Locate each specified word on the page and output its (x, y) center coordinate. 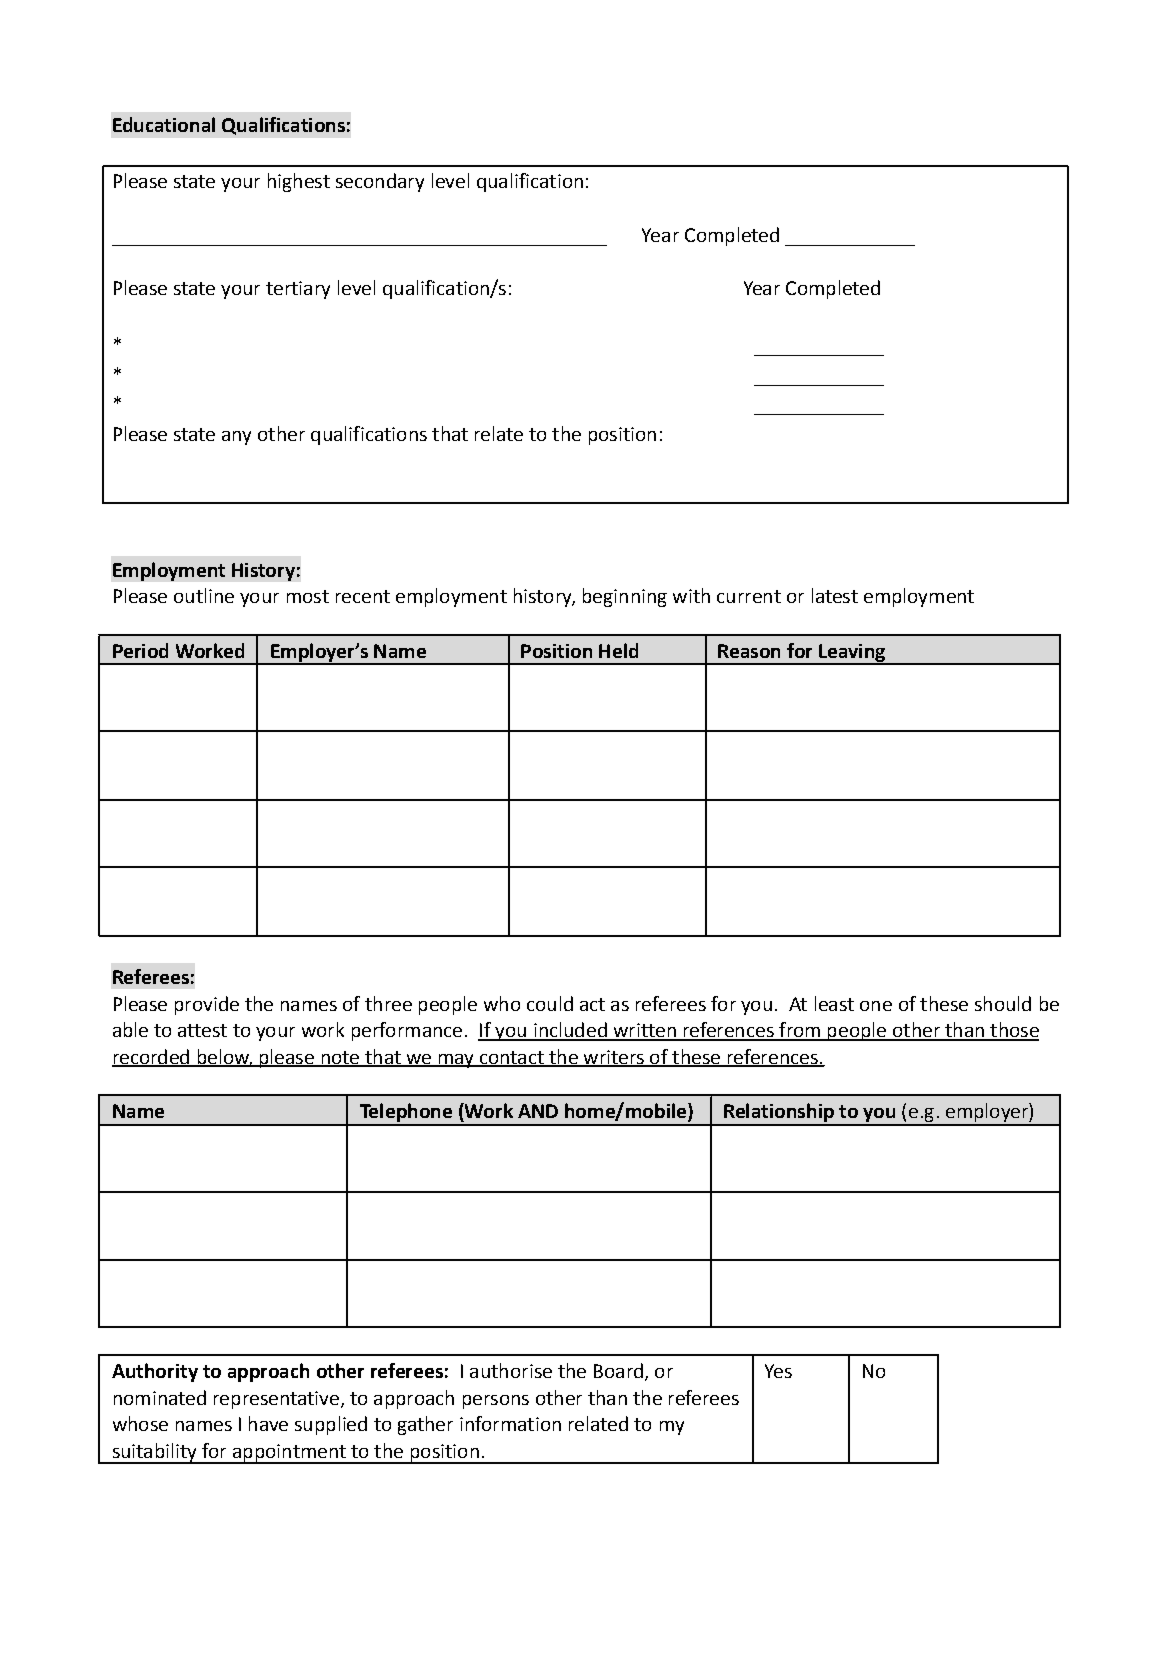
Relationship (779, 1114)
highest (299, 182)
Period (140, 650)
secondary (380, 182)
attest (202, 1030)
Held (618, 650)
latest (835, 595)
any (236, 438)
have (268, 1423)
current (749, 596)
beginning (625, 597)
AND (538, 1111)
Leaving (852, 654)
